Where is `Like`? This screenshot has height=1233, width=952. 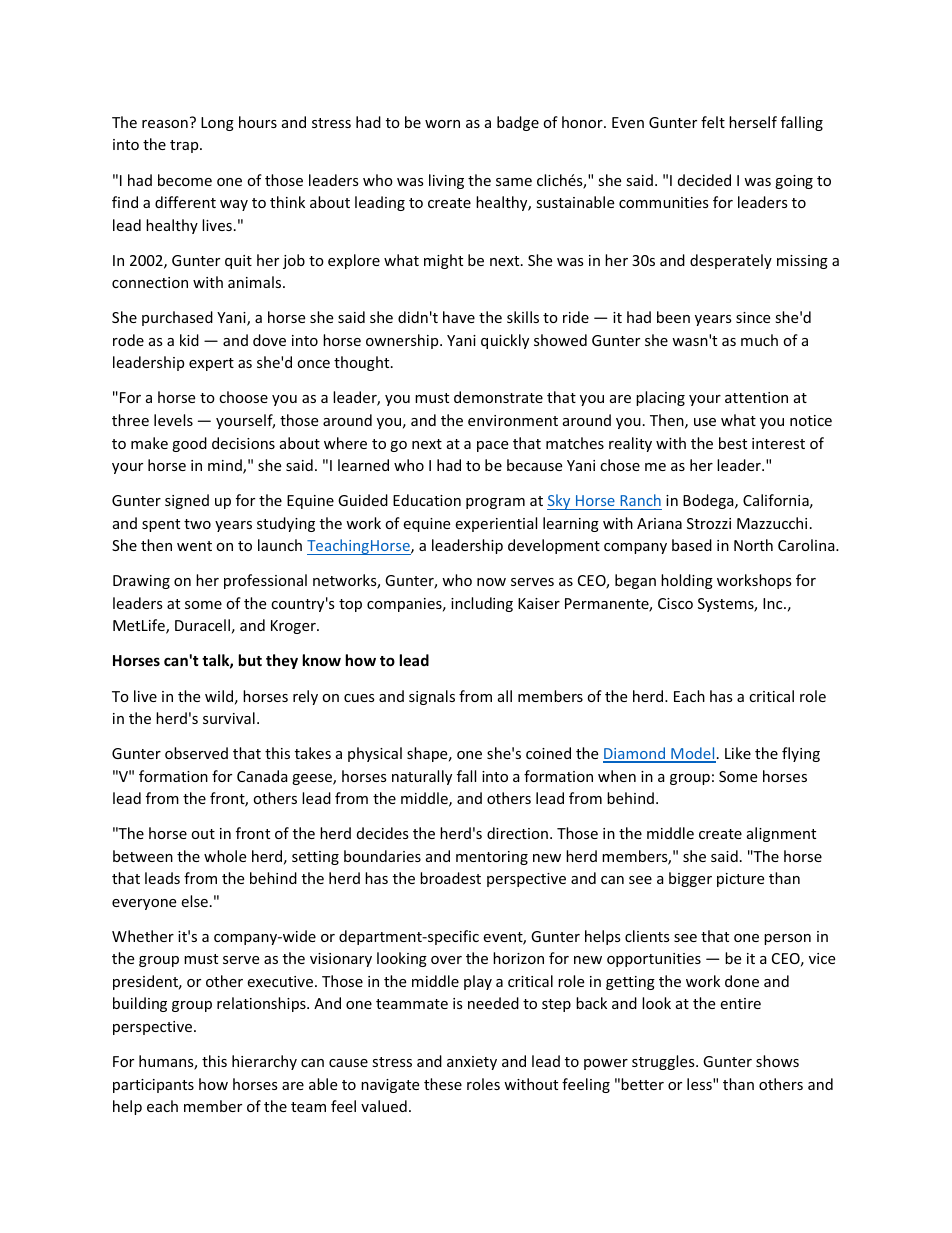 Like is located at coordinates (738, 753).
